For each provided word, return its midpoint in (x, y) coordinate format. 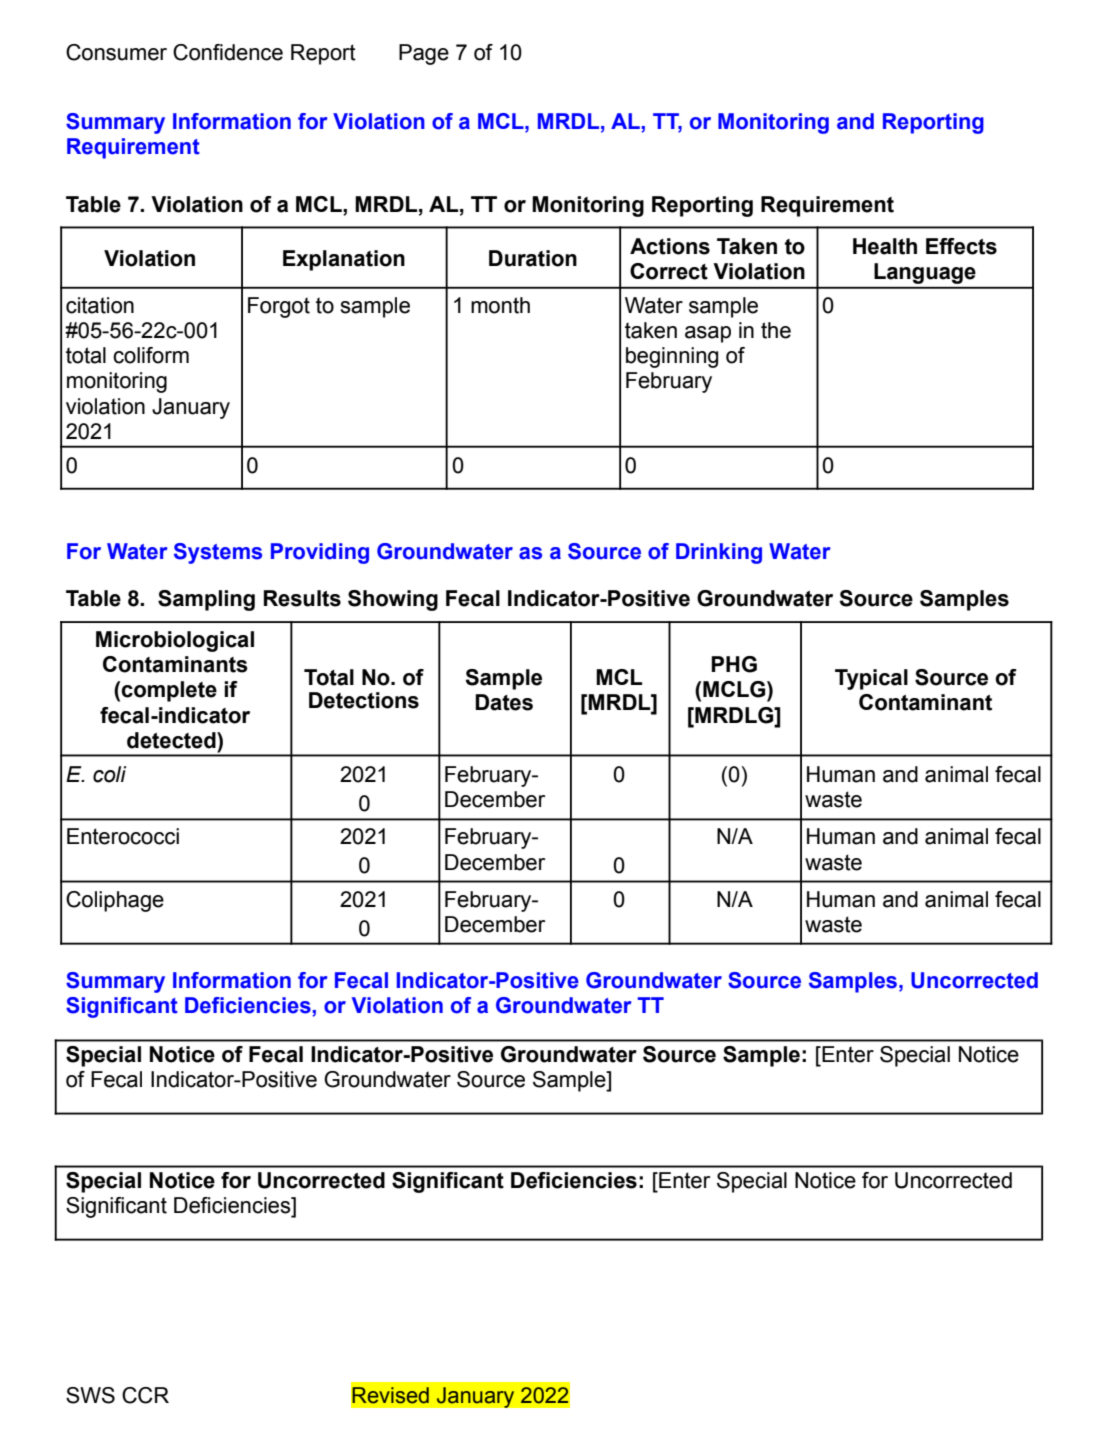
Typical (871, 679)
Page (424, 54)
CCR (145, 1395)
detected (172, 740)
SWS (90, 1395)
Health (885, 246)
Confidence (228, 52)
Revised (390, 1395)
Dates (504, 702)
